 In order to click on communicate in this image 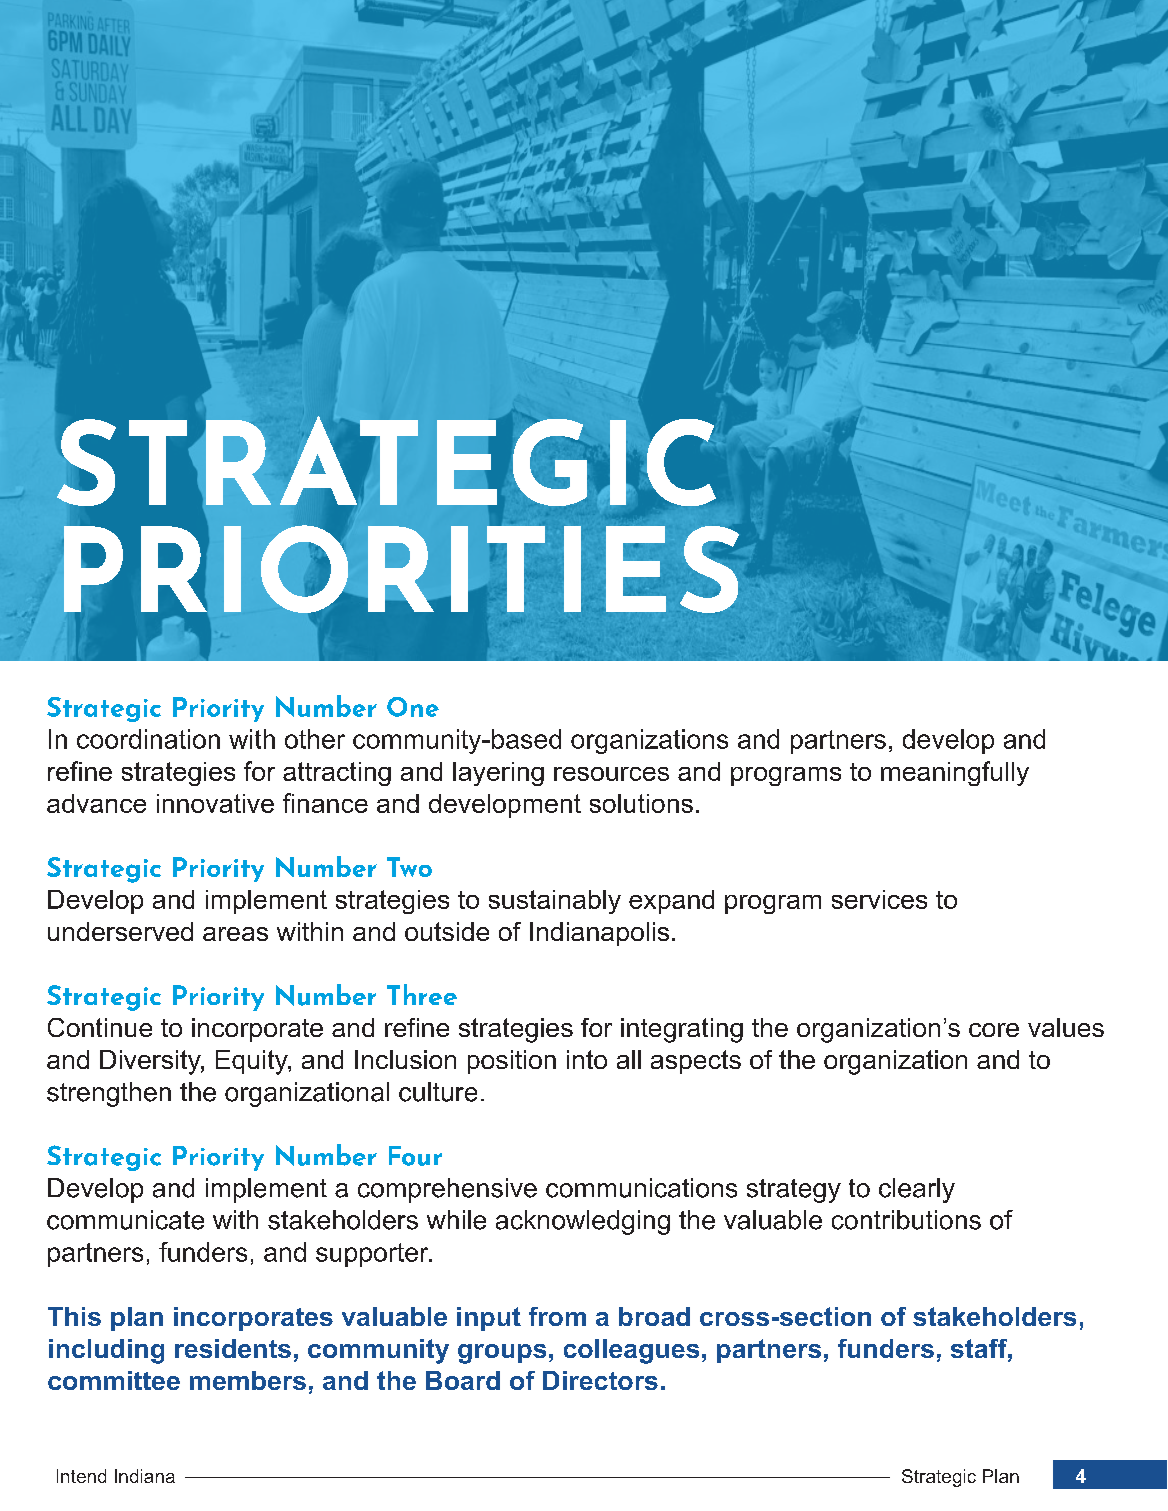, I will do `click(125, 1220)`.
